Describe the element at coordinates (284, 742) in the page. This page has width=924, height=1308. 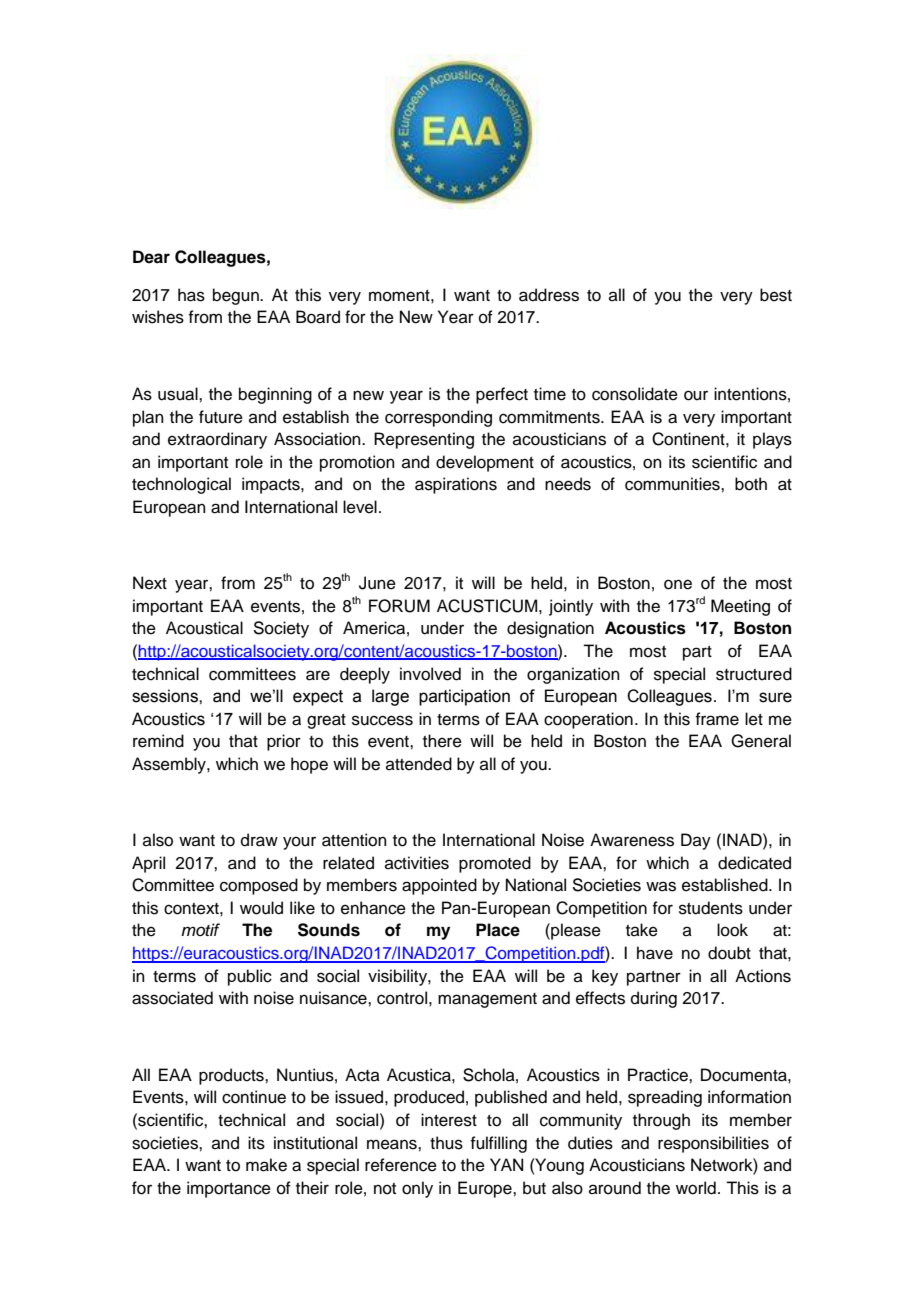
I see `prior` at that location.
